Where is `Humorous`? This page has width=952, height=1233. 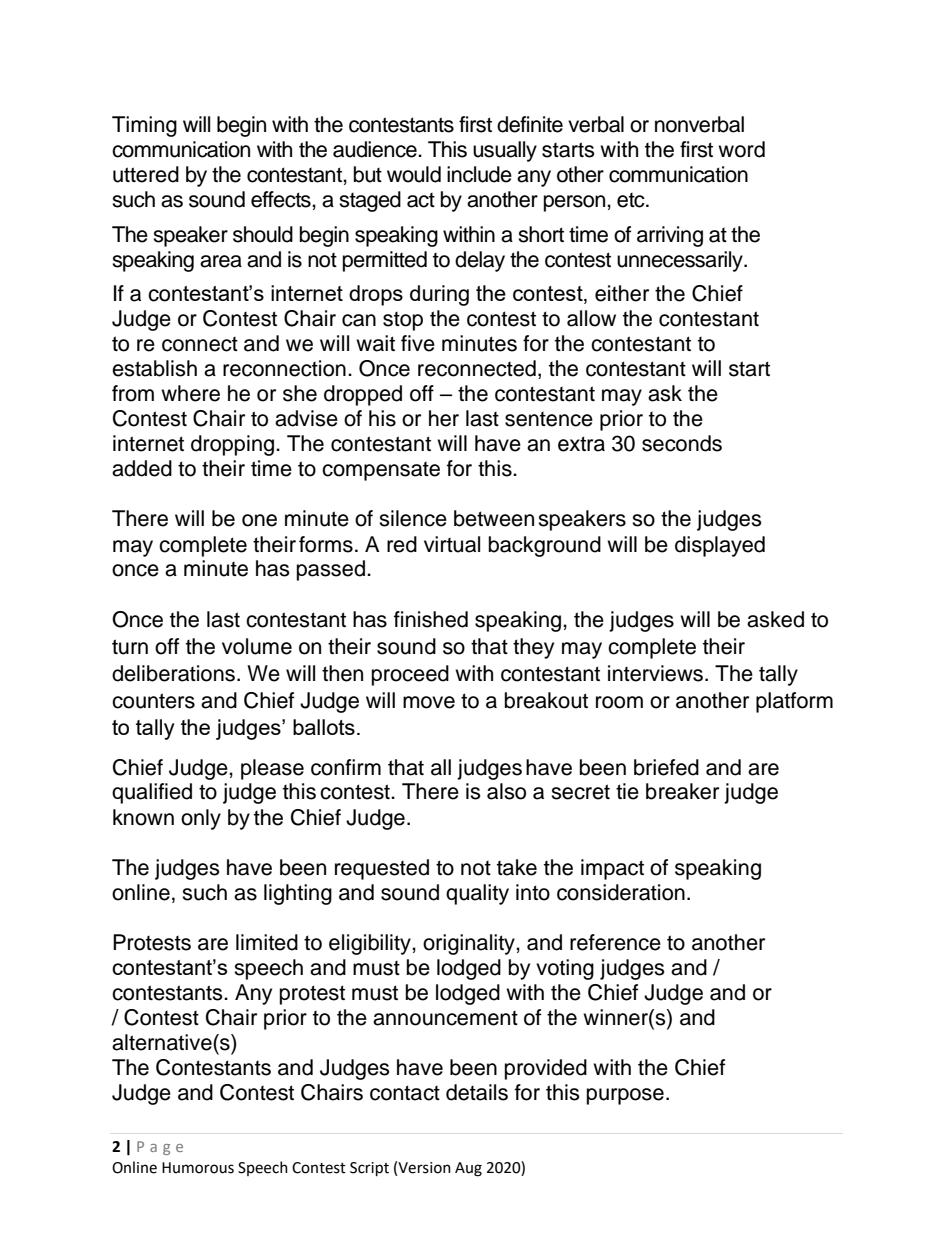 Humorous is located at coordinates (198, 1168).
